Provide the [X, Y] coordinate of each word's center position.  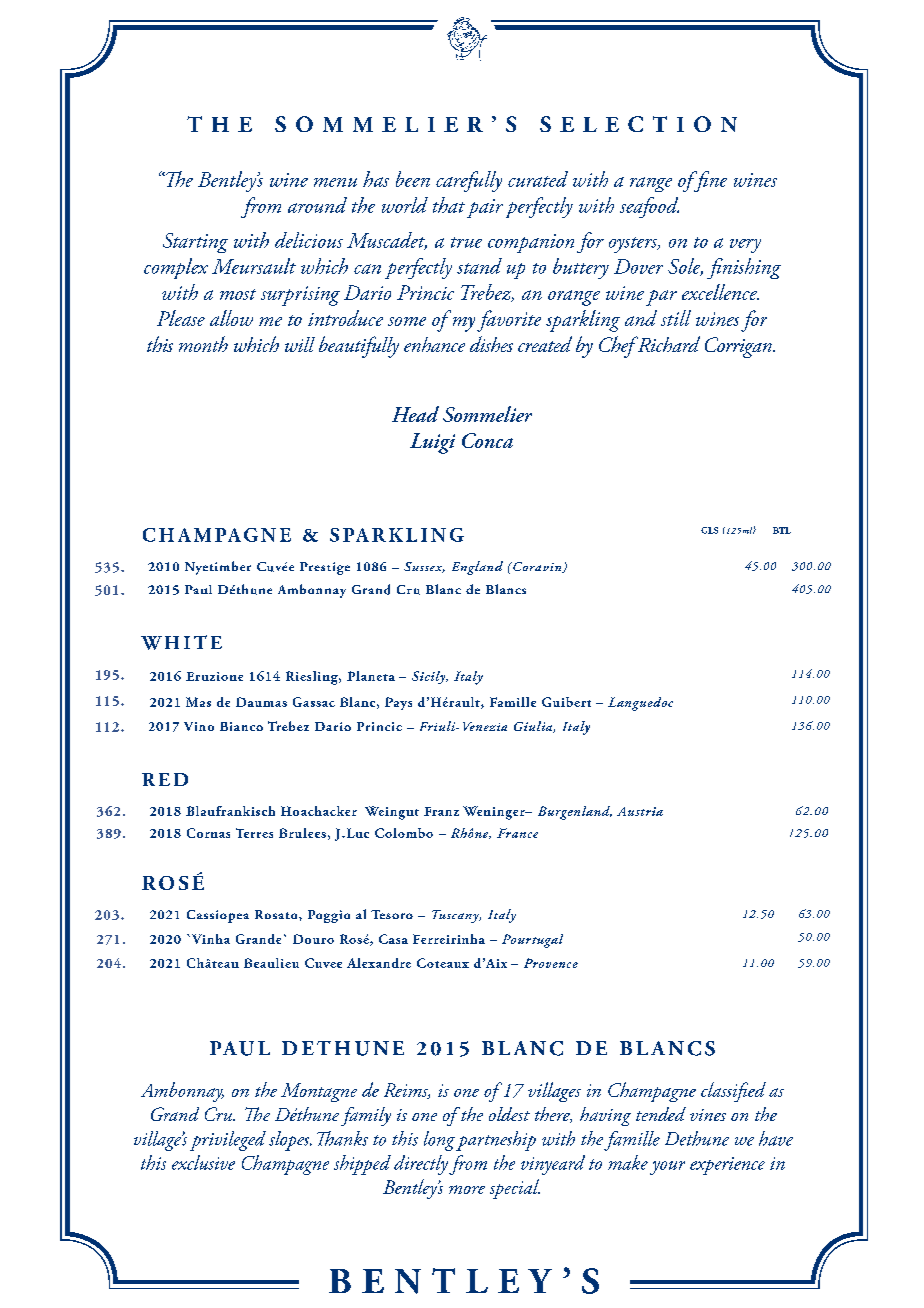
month [203, 344]
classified [733, 1092]
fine [709, 181]
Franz [441, 811]
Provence [551, 963]
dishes [491, 344]
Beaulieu [271, 963]
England [477, 568]
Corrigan [739, 347]
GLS [709, 530]
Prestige [325, 568]
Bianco [241, 726]
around [317, 205]
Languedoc [640, 704]
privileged [228, 1141]
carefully [469, 181]
